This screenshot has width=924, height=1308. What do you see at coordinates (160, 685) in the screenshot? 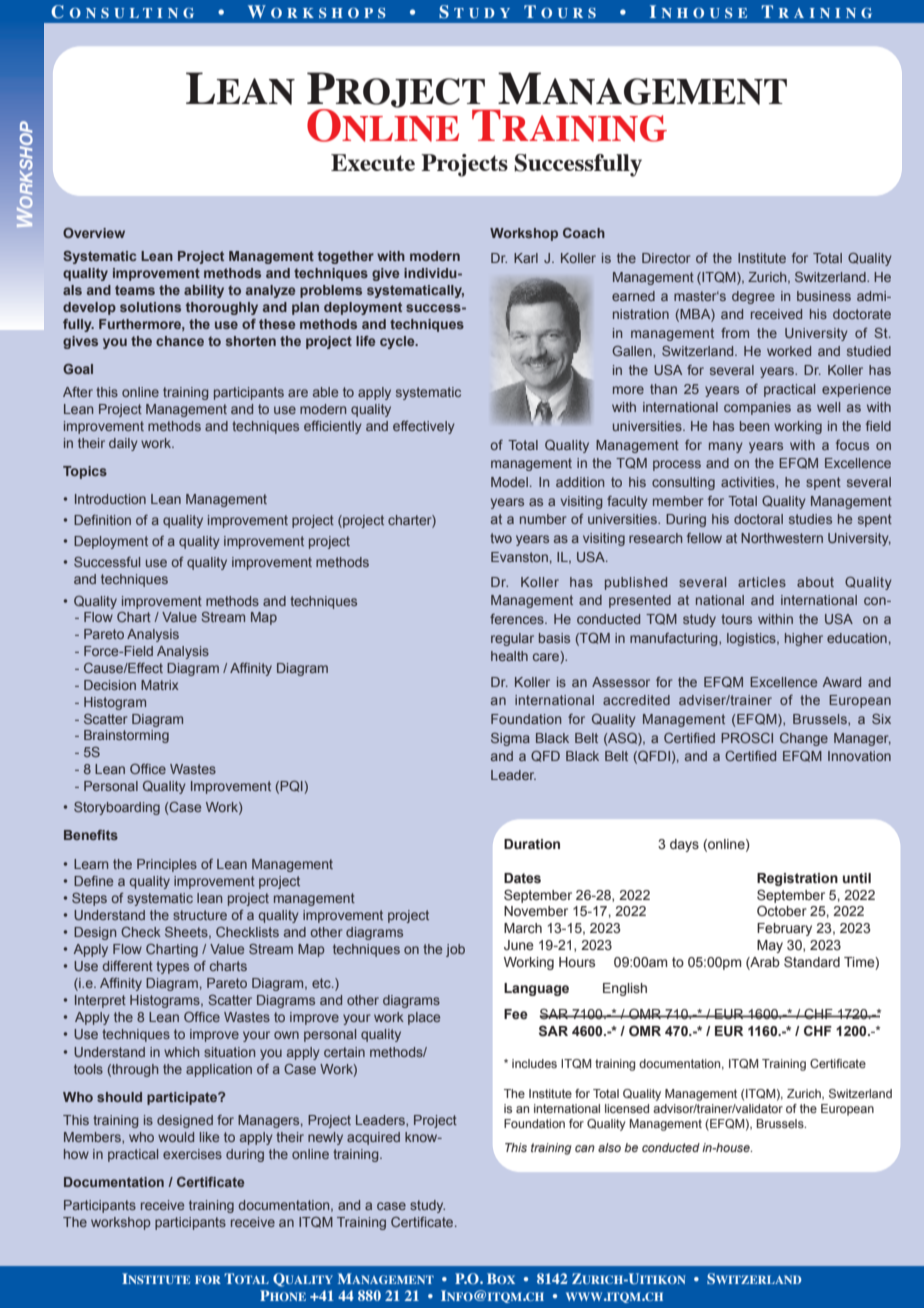
I see `Matrix` at bounding box center [160, 685].
